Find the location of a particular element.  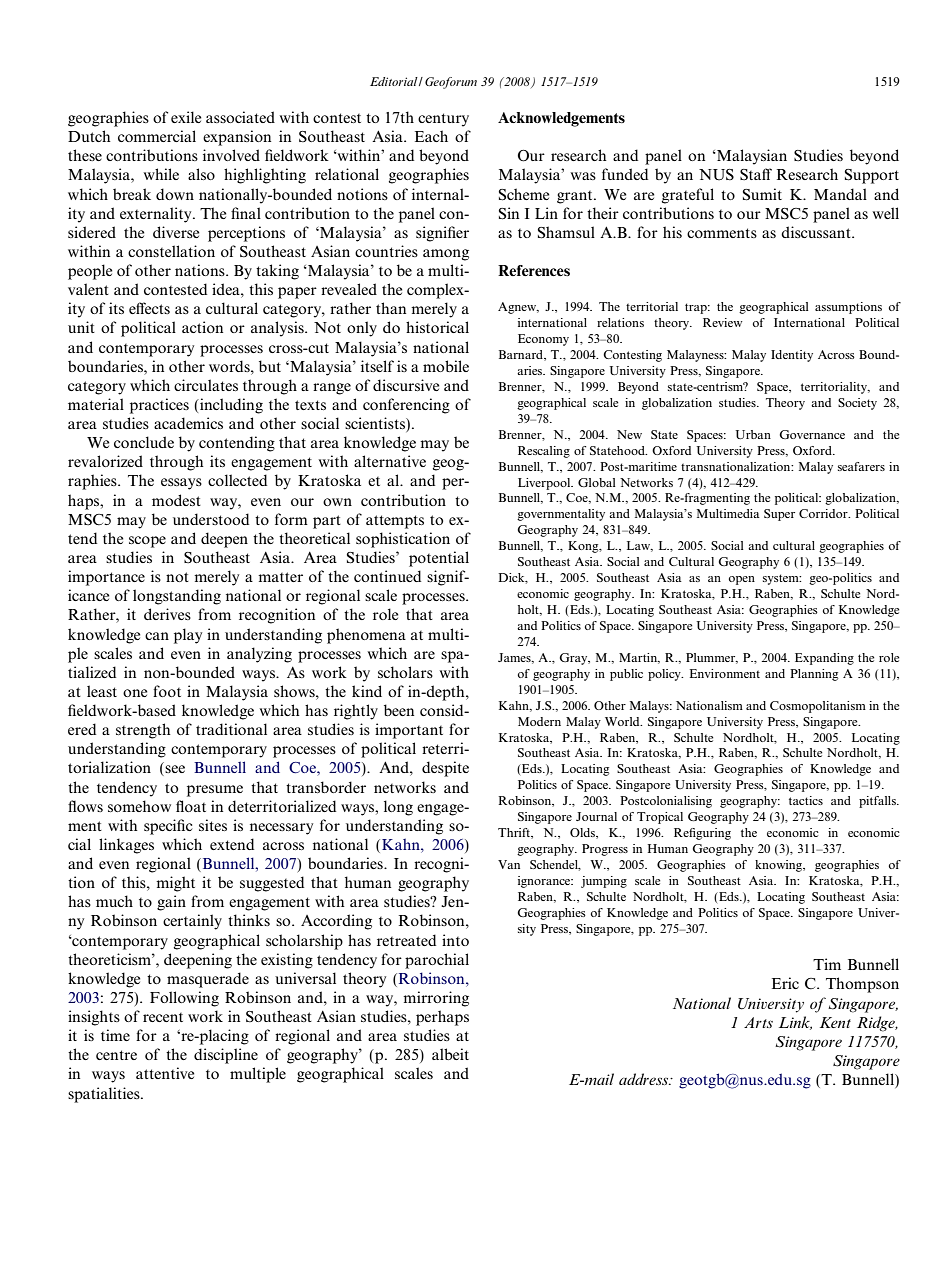

derives is located at coordinates (167, 614).
